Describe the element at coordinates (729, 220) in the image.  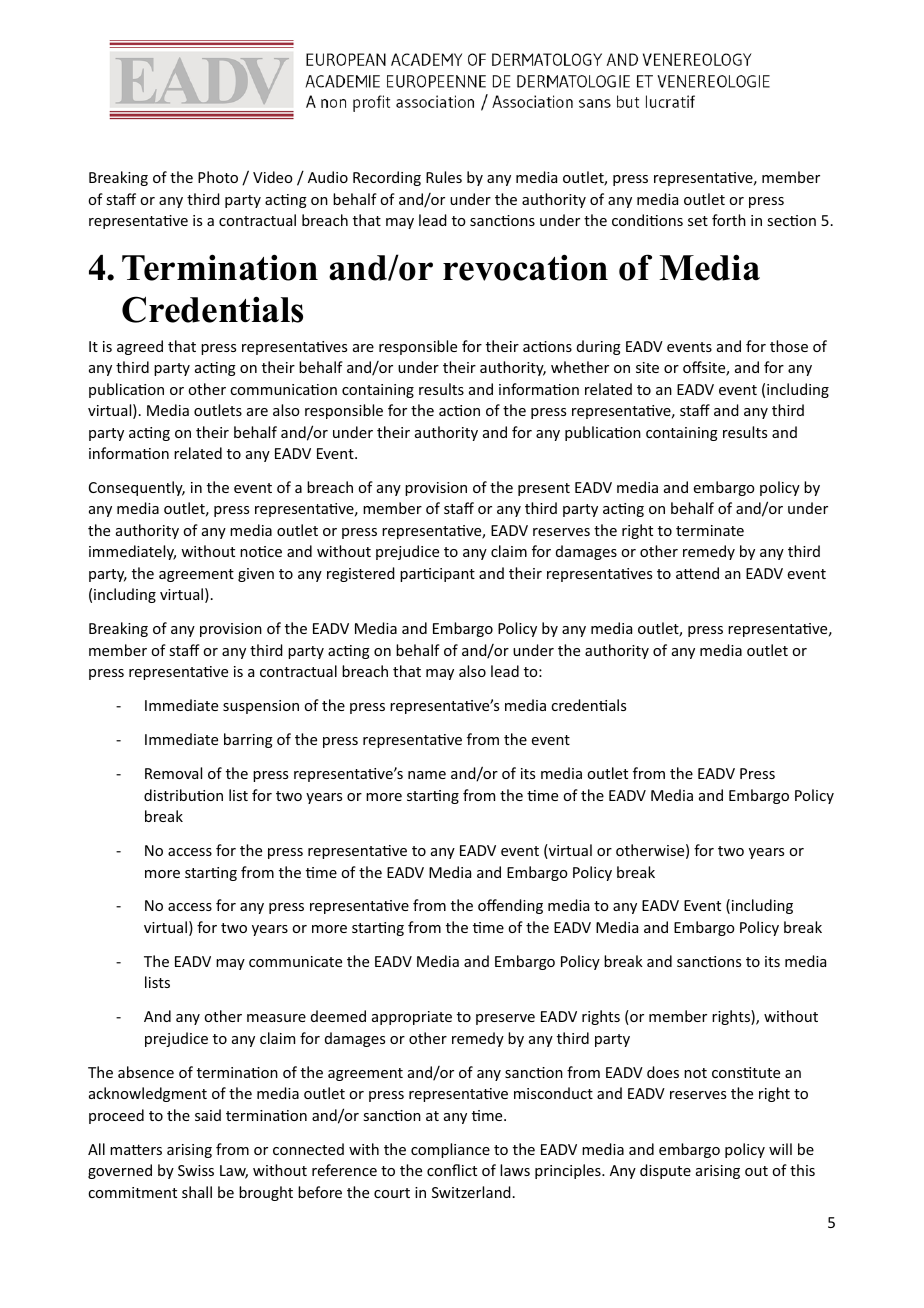
I see `forth` at that location.
